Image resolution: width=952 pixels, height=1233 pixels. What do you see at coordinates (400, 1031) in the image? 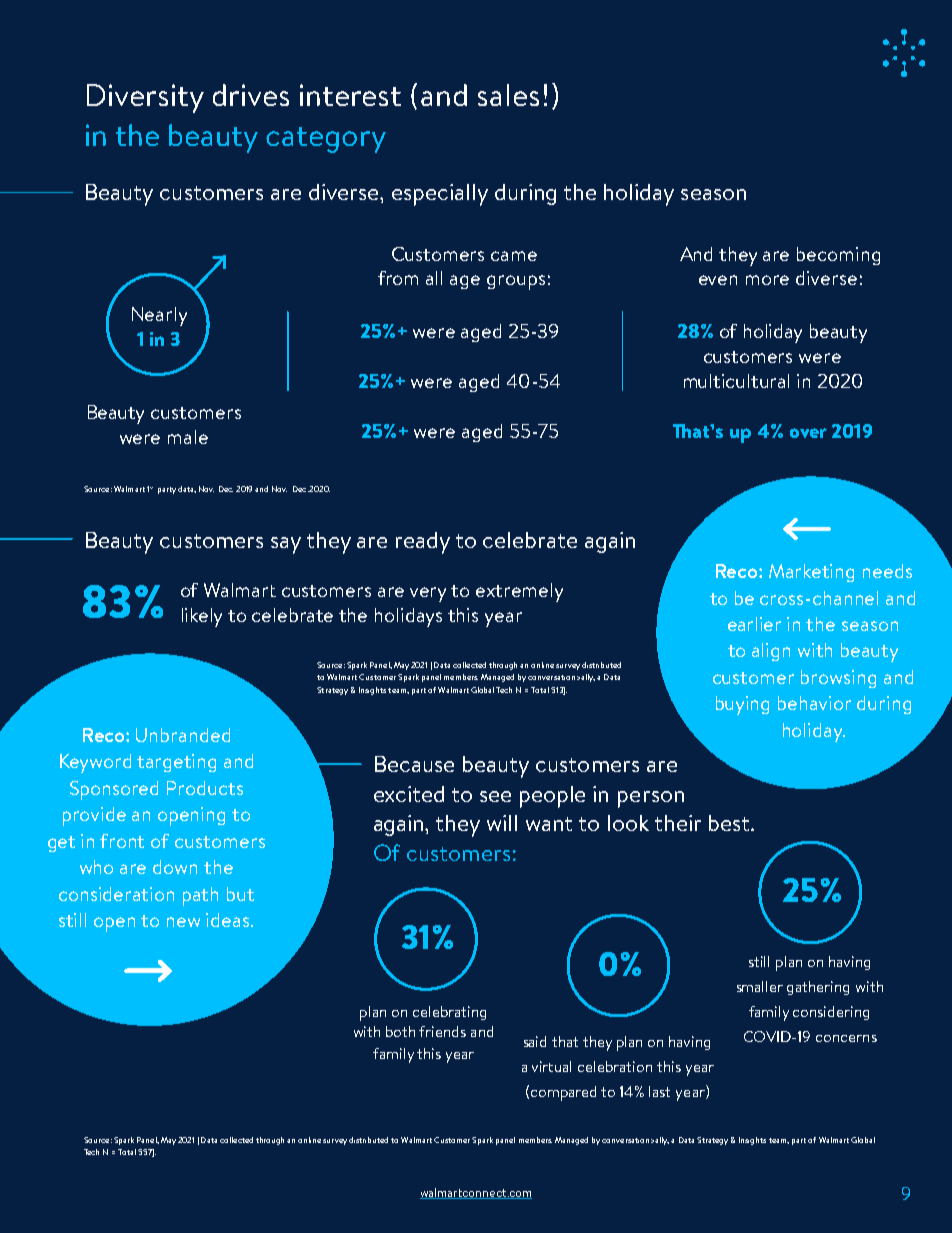
I see `both` at bounding box center [400, 1031].
